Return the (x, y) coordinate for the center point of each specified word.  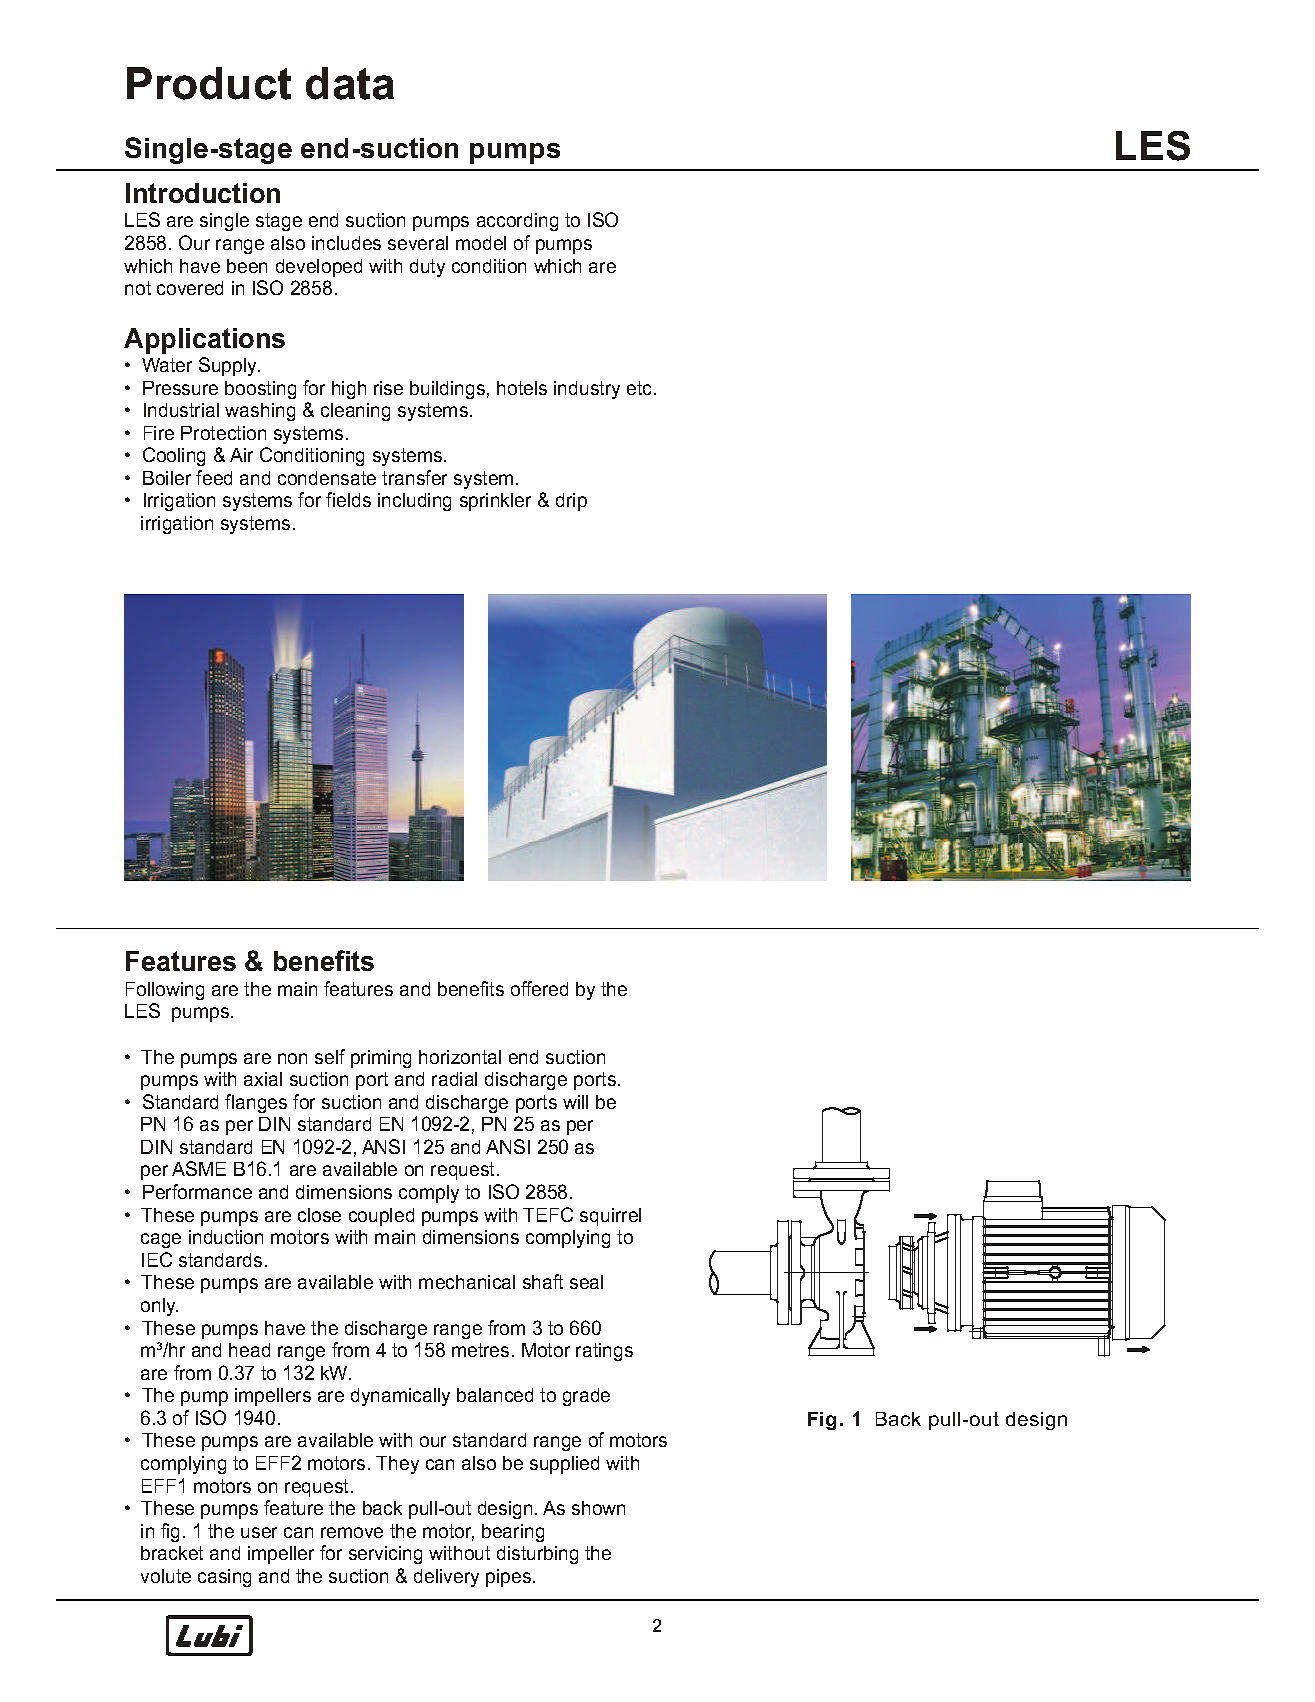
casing (224, 1578)
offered (539, 988)
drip (571, 502)
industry (587, 390)
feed (214, 477)
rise (388, 388)
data (350, 83)
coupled (381, 1217)
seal (586, 1282)
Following (165, 991)
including (414, 502)
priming (381, 1059)
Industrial (181, 410)
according (517, 222)
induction (226, 1237)
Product (209, 83)
